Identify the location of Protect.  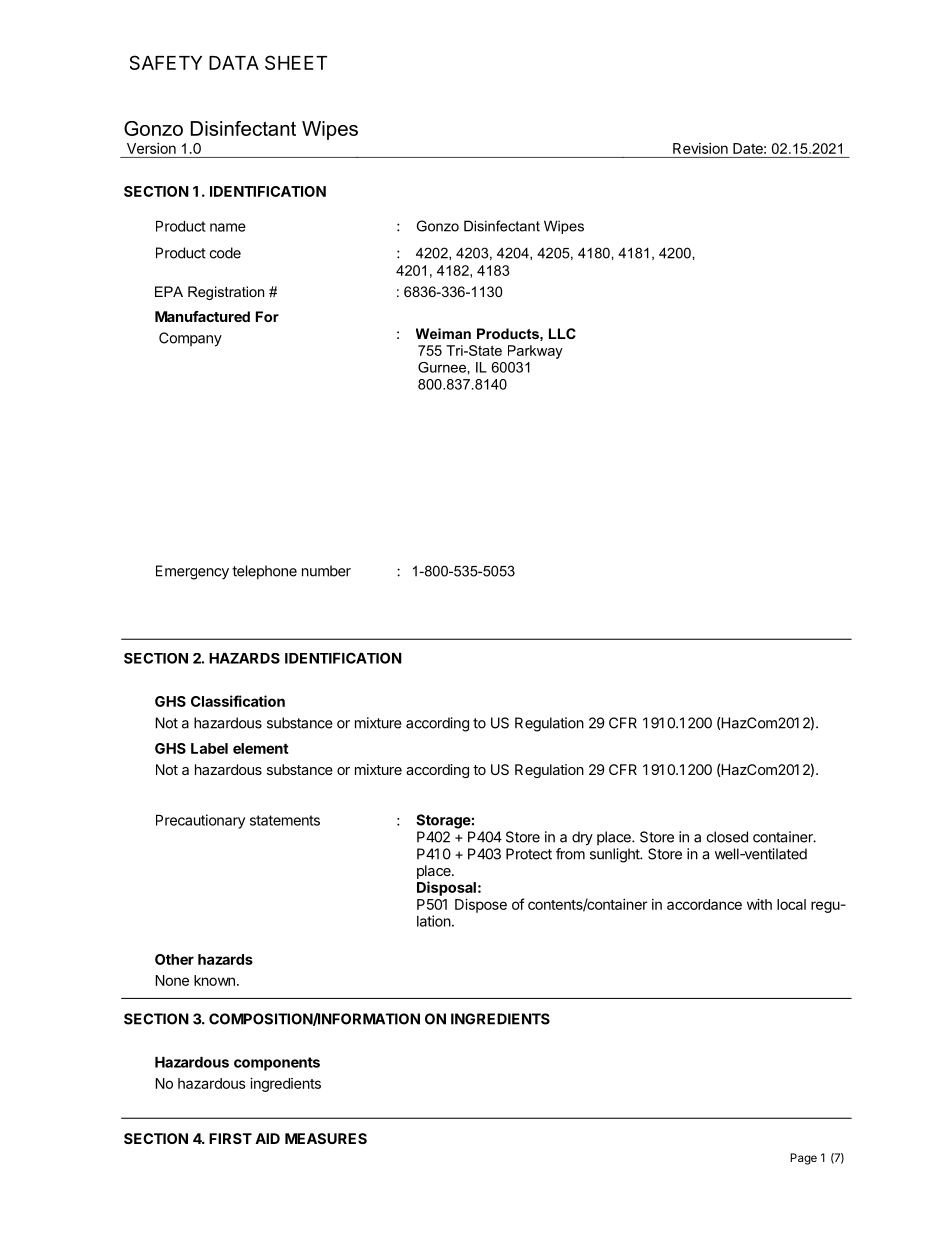
(529, 854).
